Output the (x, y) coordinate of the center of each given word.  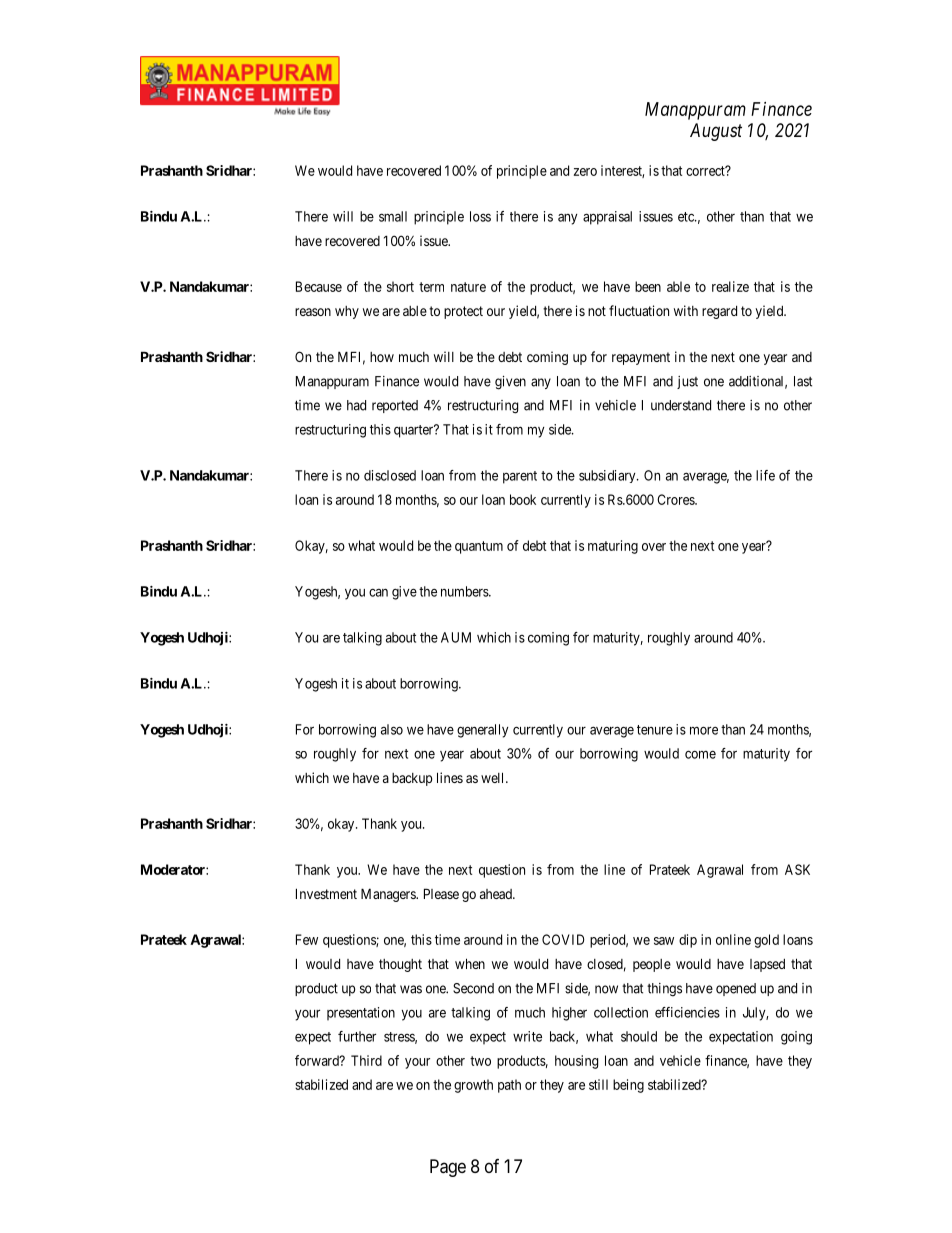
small (393, 216)
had (356, 405)
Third (366, 1060)
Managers (389, 895)
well (494, 777)
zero (585, 172)
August (716, 132)
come (700, 754)
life (765, 475)
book (523, 499)
